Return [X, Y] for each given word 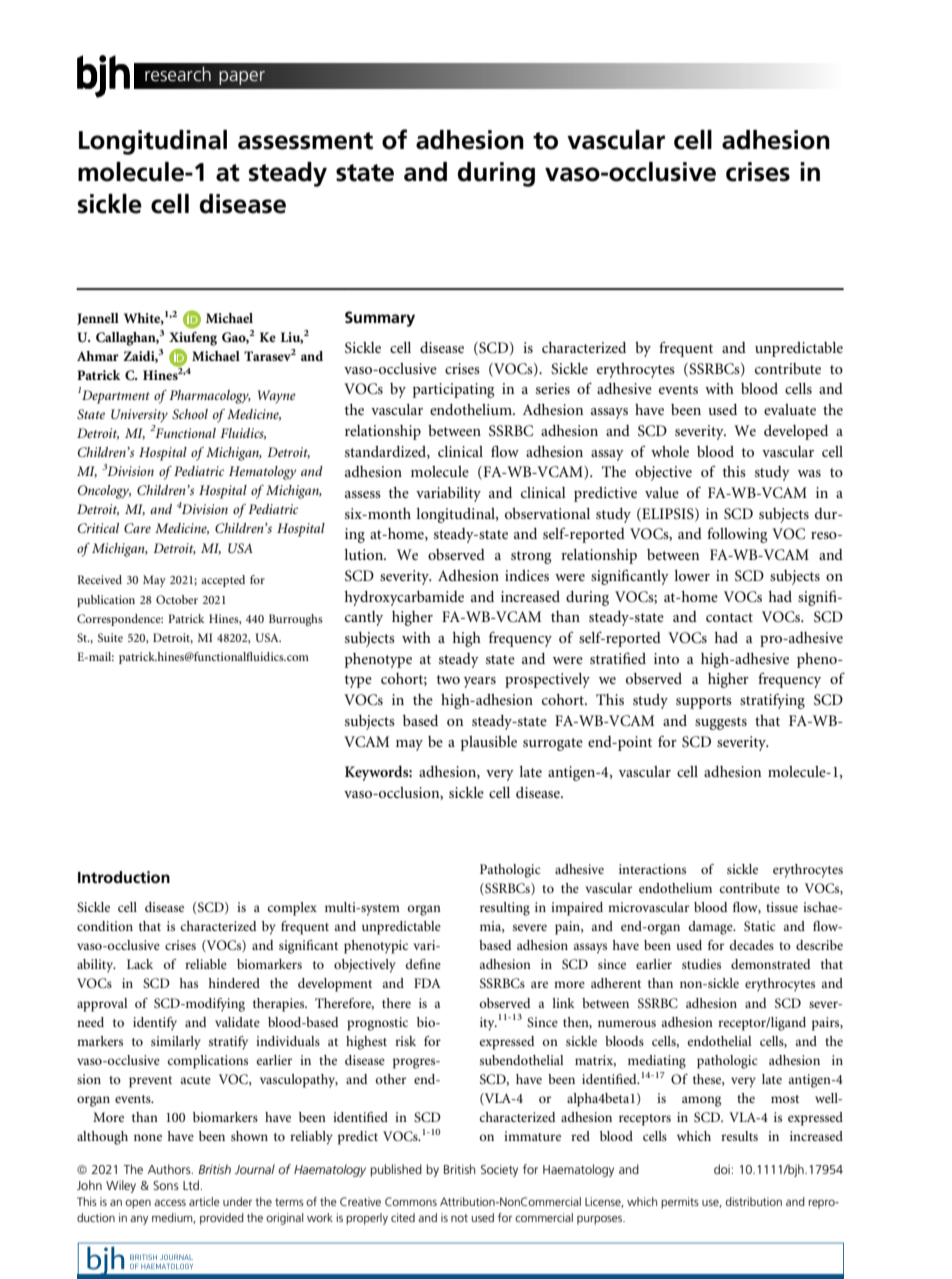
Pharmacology [210, 397]
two [448, 679]
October [177, 599]
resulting [505, 909]
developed [796, 432]
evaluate [790, 409]
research [178, 74]
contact [729, 617]
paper [242, 78]
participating [454, 390]
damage [712, 928]
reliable [206, 964]
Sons [166, 1185]
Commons [411, 1201]
